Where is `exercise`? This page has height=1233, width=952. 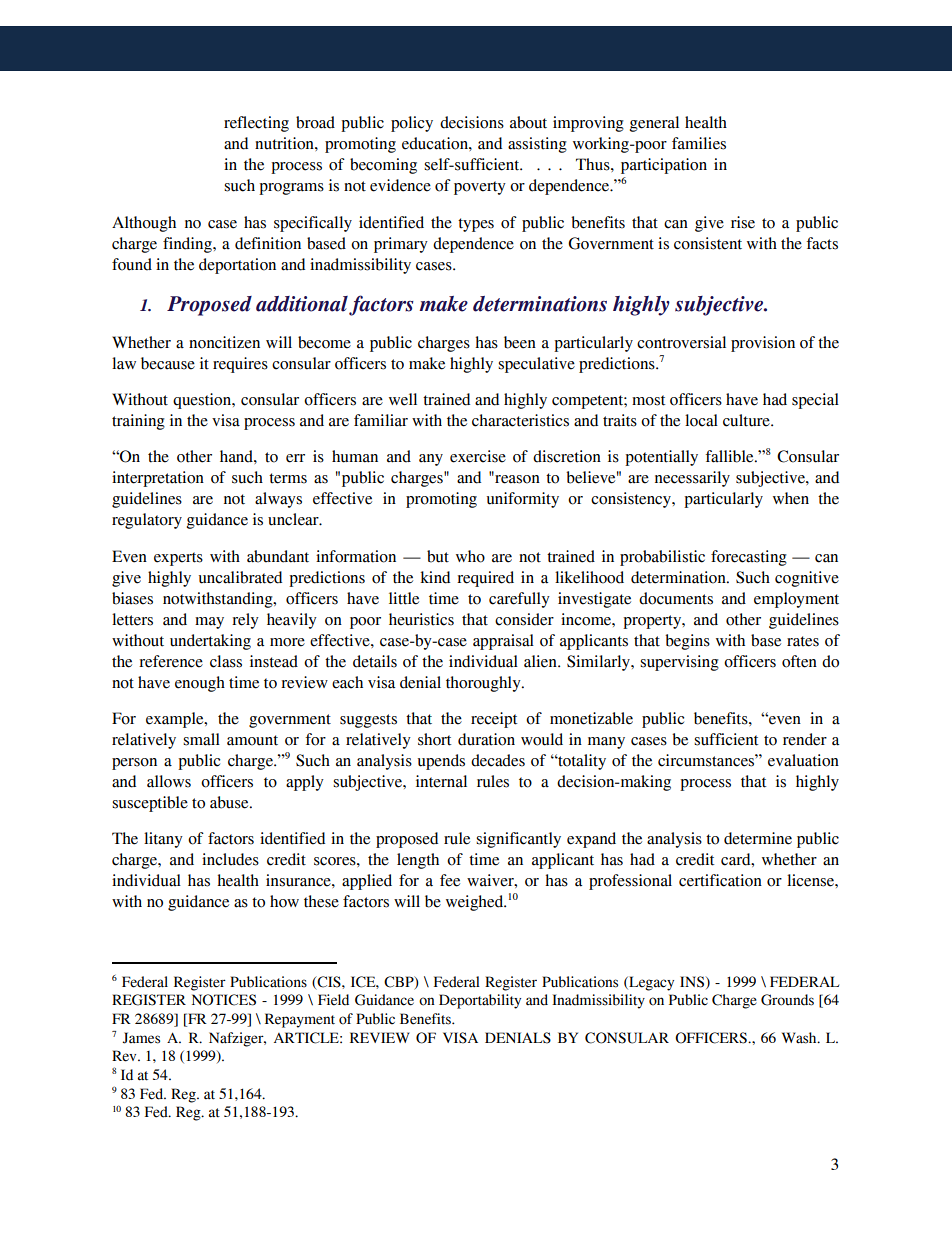 exercise is located at coordinates (478, 456).
